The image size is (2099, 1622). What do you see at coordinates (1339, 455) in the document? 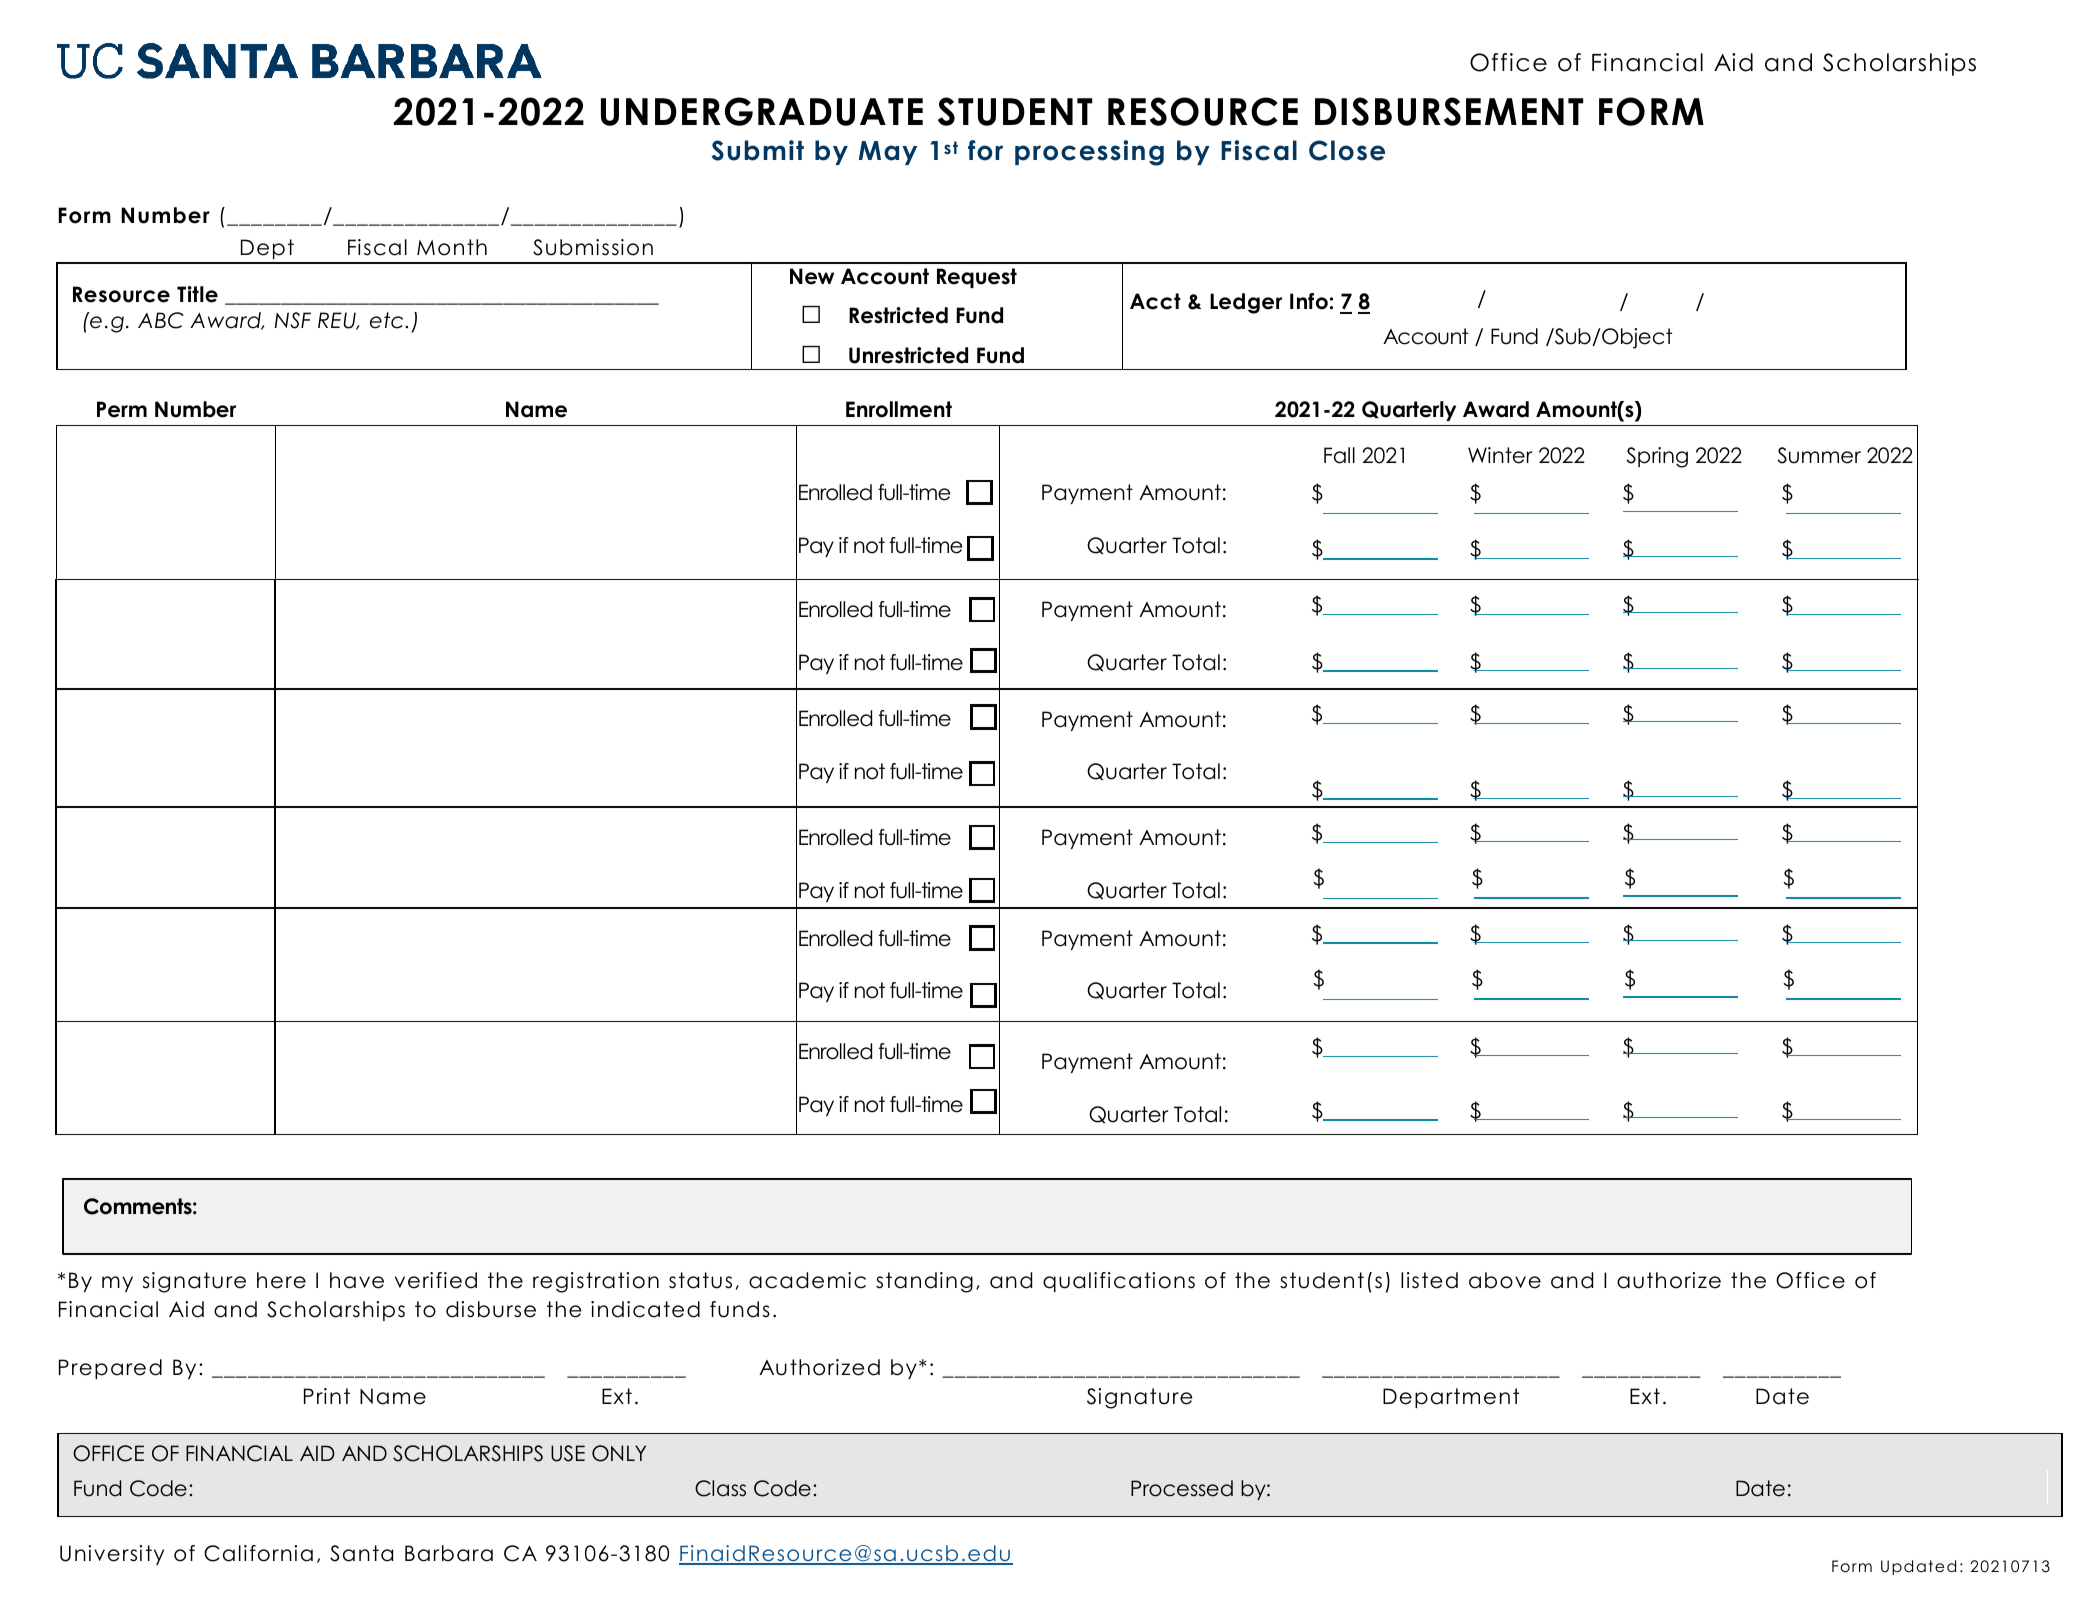
I see `Fall` at bounding box center [1339, 455].
